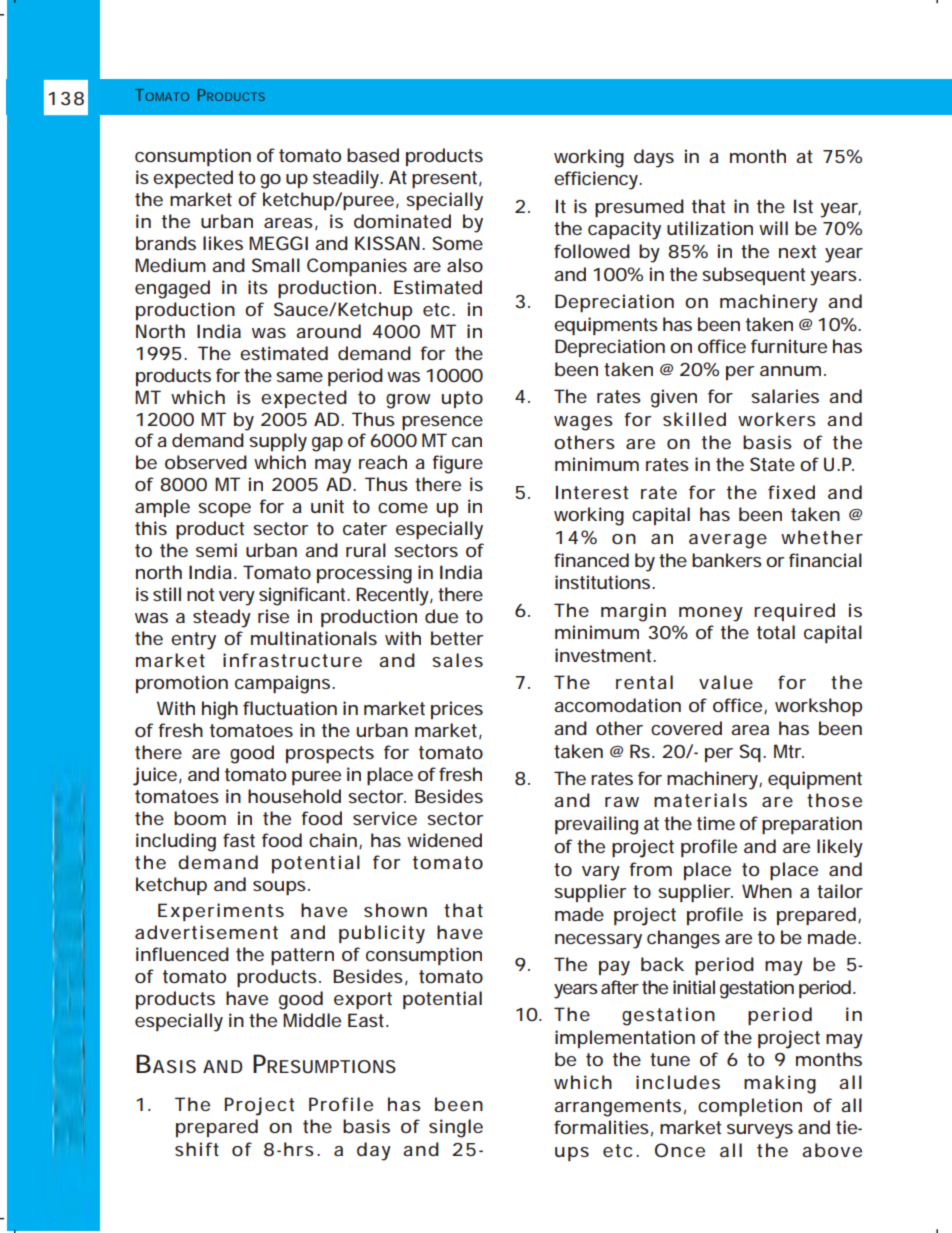  What do you see at coordinates (197, 1149) in the screenshot?
I see `shift` at bounding box center [197, 1149].
